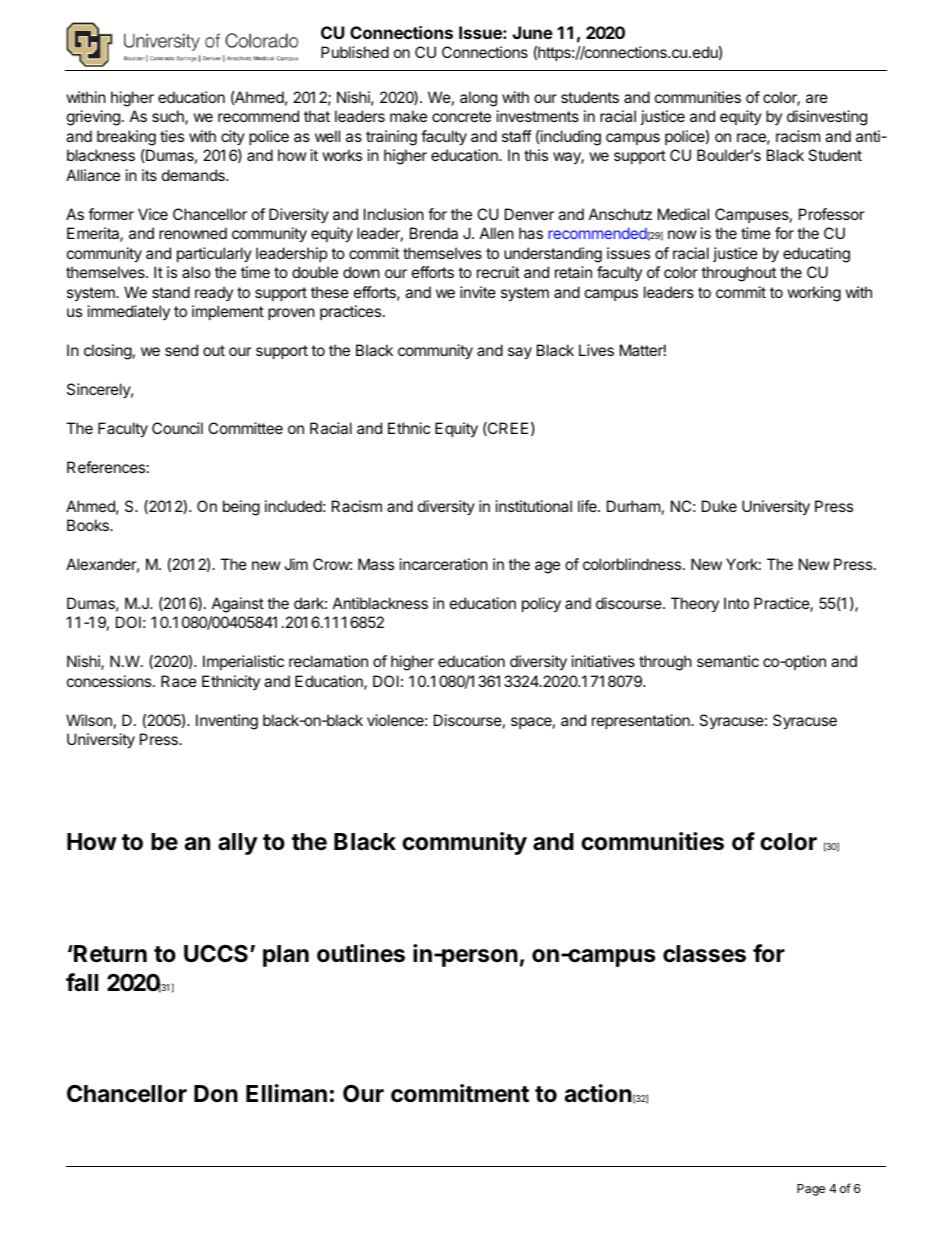 This screenshot has height=1233, width=952. Describe the element at coordinates (520, 353) in the screenshot. I see `say` at that location.
